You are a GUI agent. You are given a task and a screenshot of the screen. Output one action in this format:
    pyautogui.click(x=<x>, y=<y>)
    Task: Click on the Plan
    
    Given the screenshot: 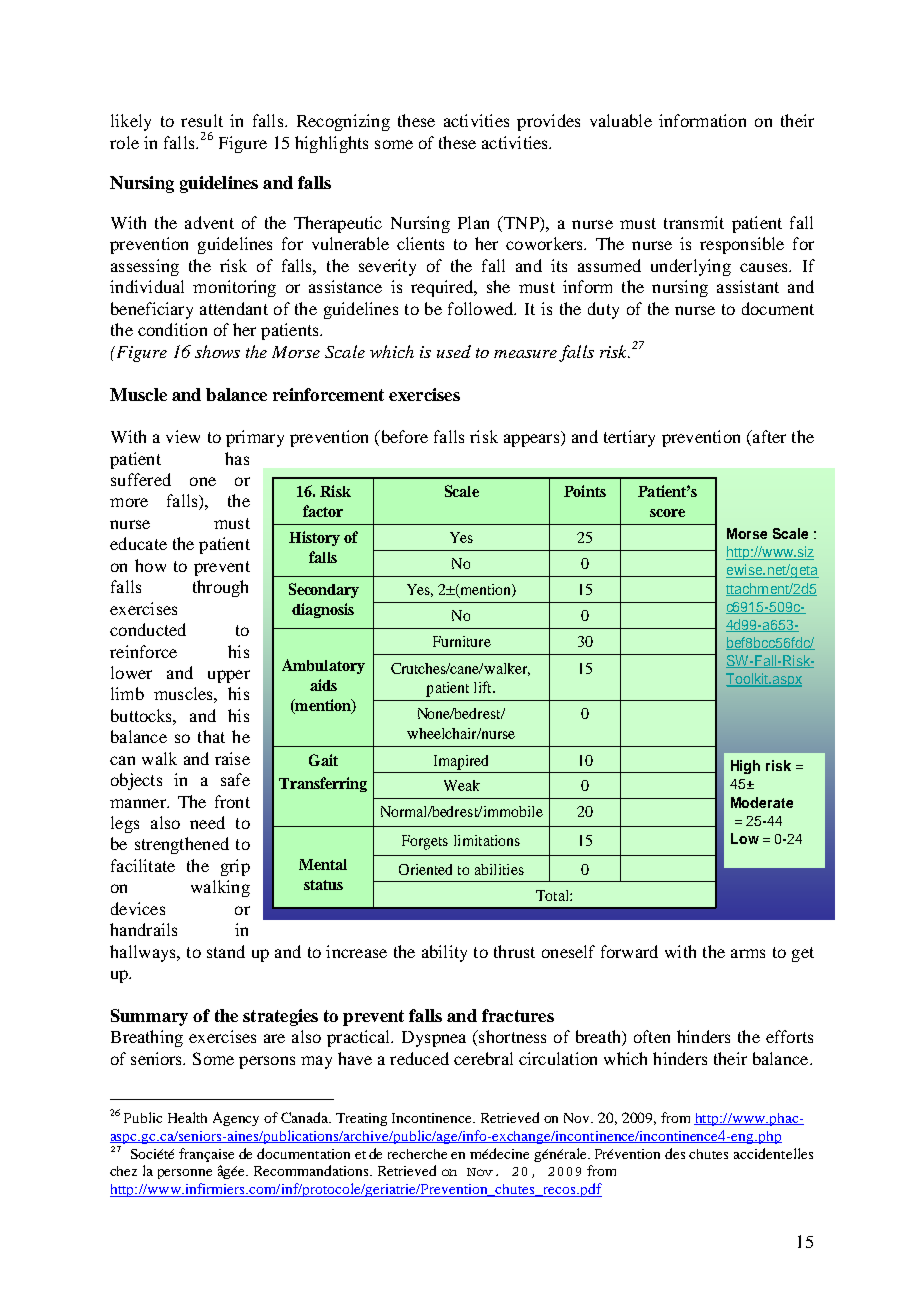 What is the action you would take?
    pyautogui.click(x=473, y=222)
